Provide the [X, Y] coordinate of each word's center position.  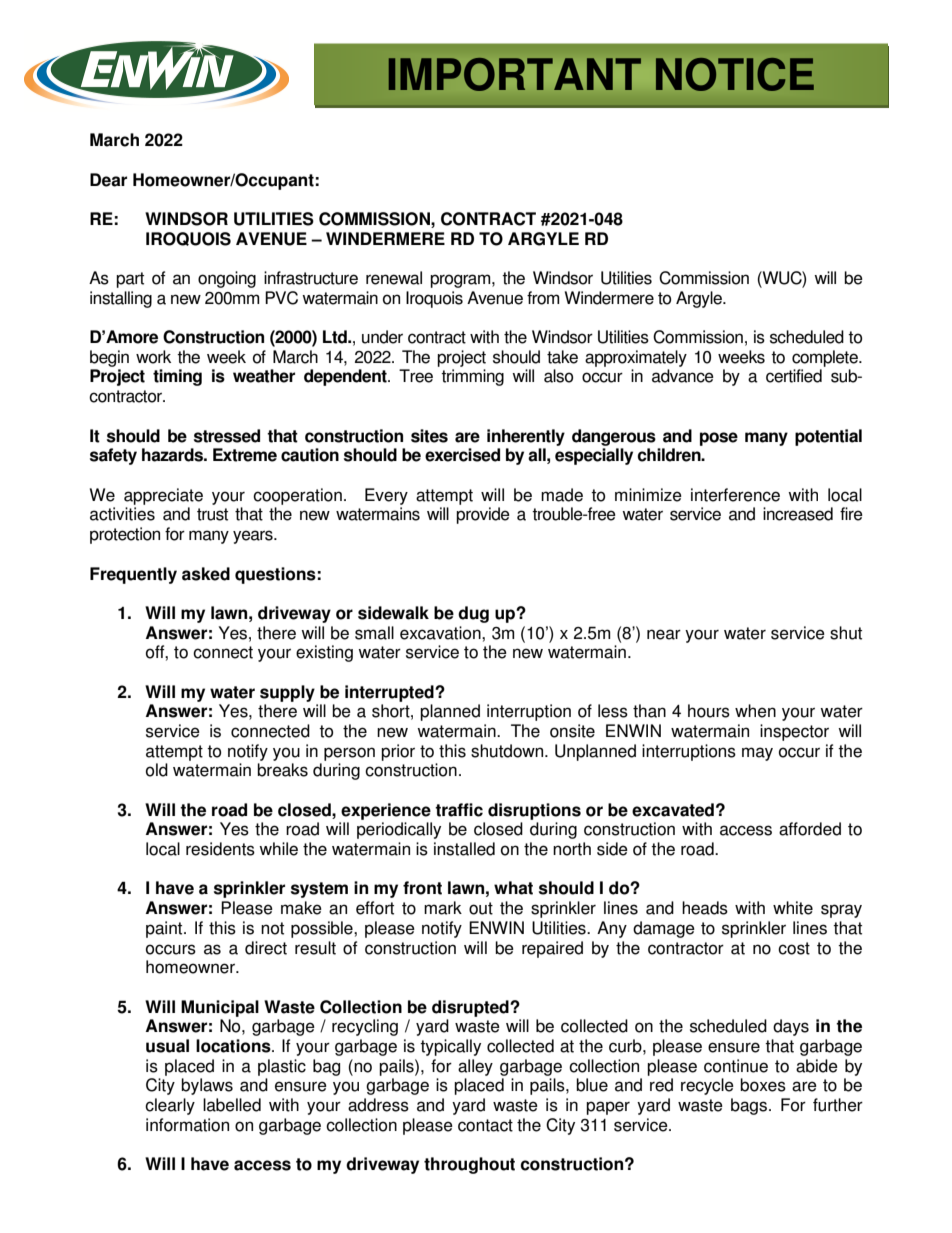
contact [485, 1125]
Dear [108, 180]
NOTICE [735, 74]
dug [473, 614]
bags [750, 1106]
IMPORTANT [515, 74]
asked [206, 574]
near [664, 634]
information [187, 1125]
